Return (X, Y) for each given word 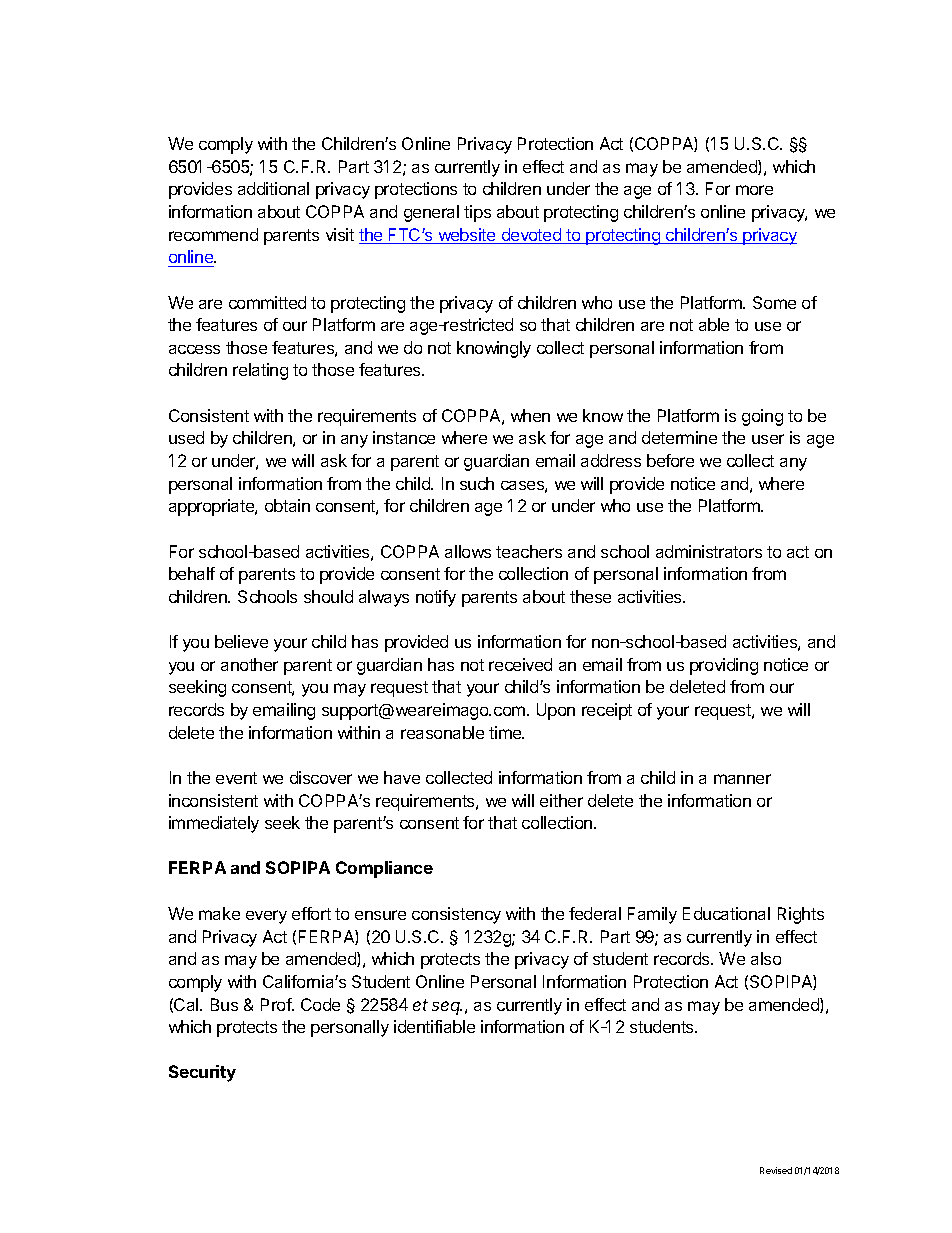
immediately (214, 824)
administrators (709, 551)
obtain (287, 505)
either (561, 800)
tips (477, 213)
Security (202, 1073)
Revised (776, 1170)
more (754, 190)
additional (273, 188)
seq (447, 1008)
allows (468, 551)
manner (742, 779)
